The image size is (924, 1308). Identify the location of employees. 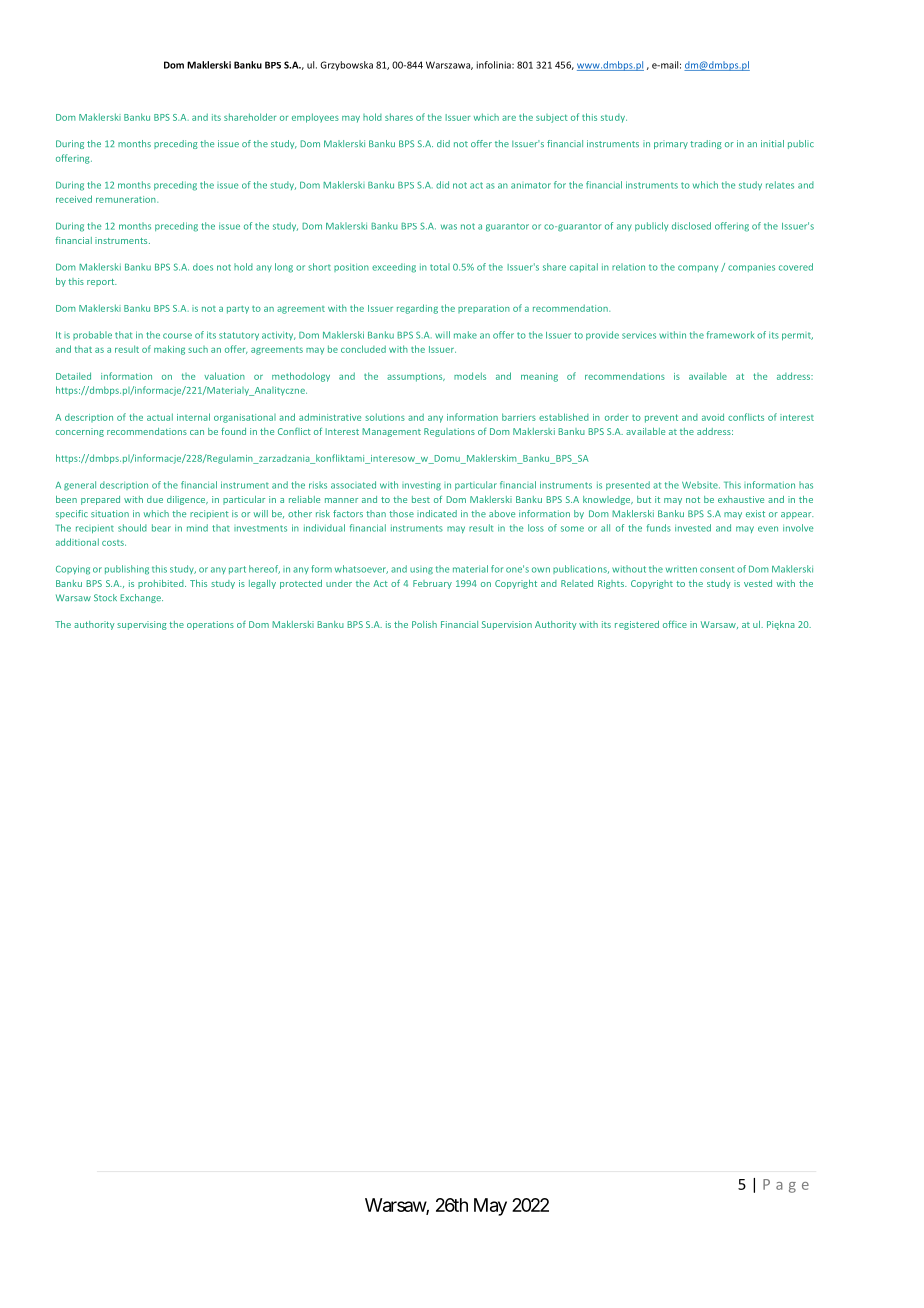
(315, 118).
